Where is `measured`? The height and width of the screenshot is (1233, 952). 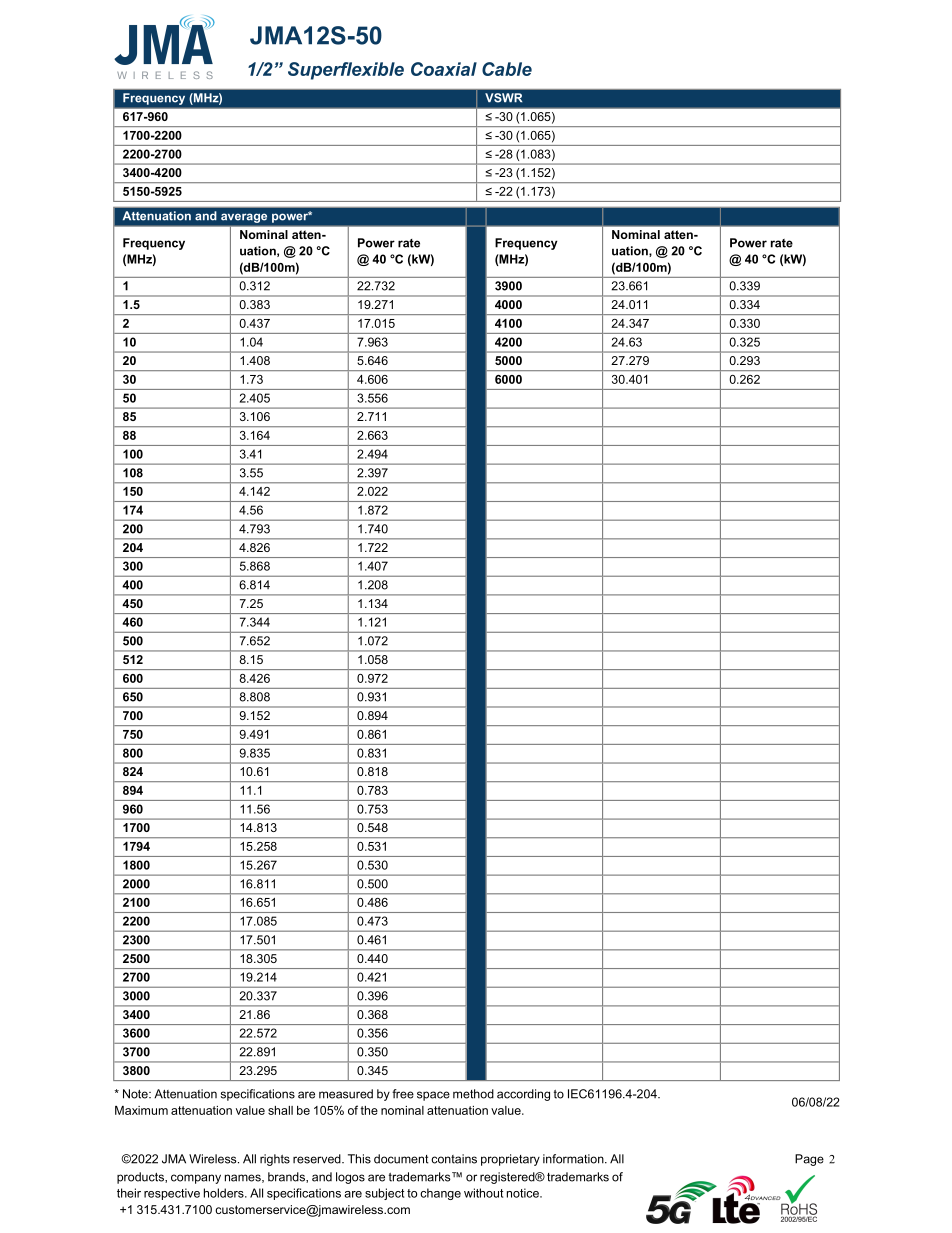
measured is located at coordinates (346, 1094).
